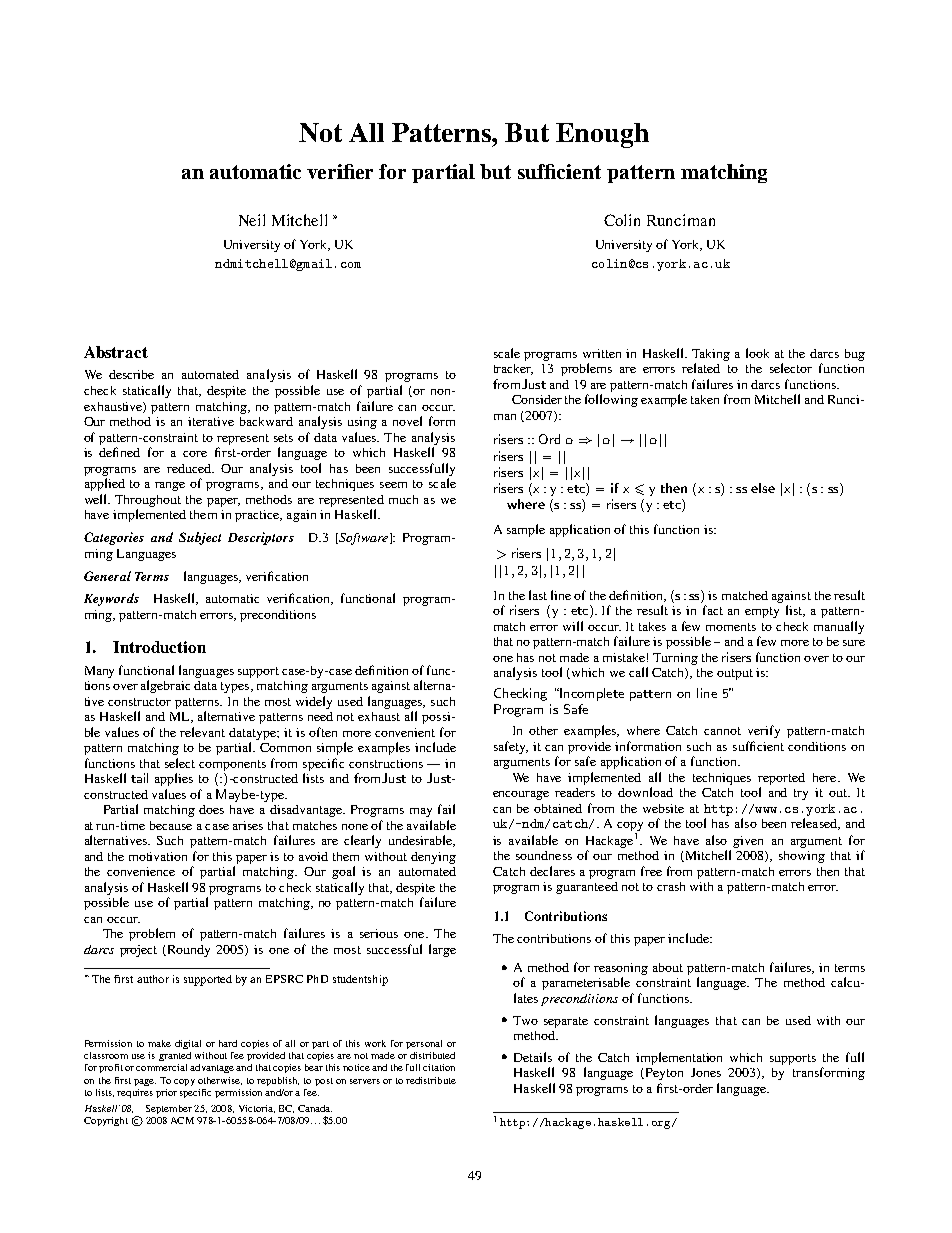  What do you see at coordinates (166, 1093) in the document?
I see `prior` at bounding box center [166, 1093].
